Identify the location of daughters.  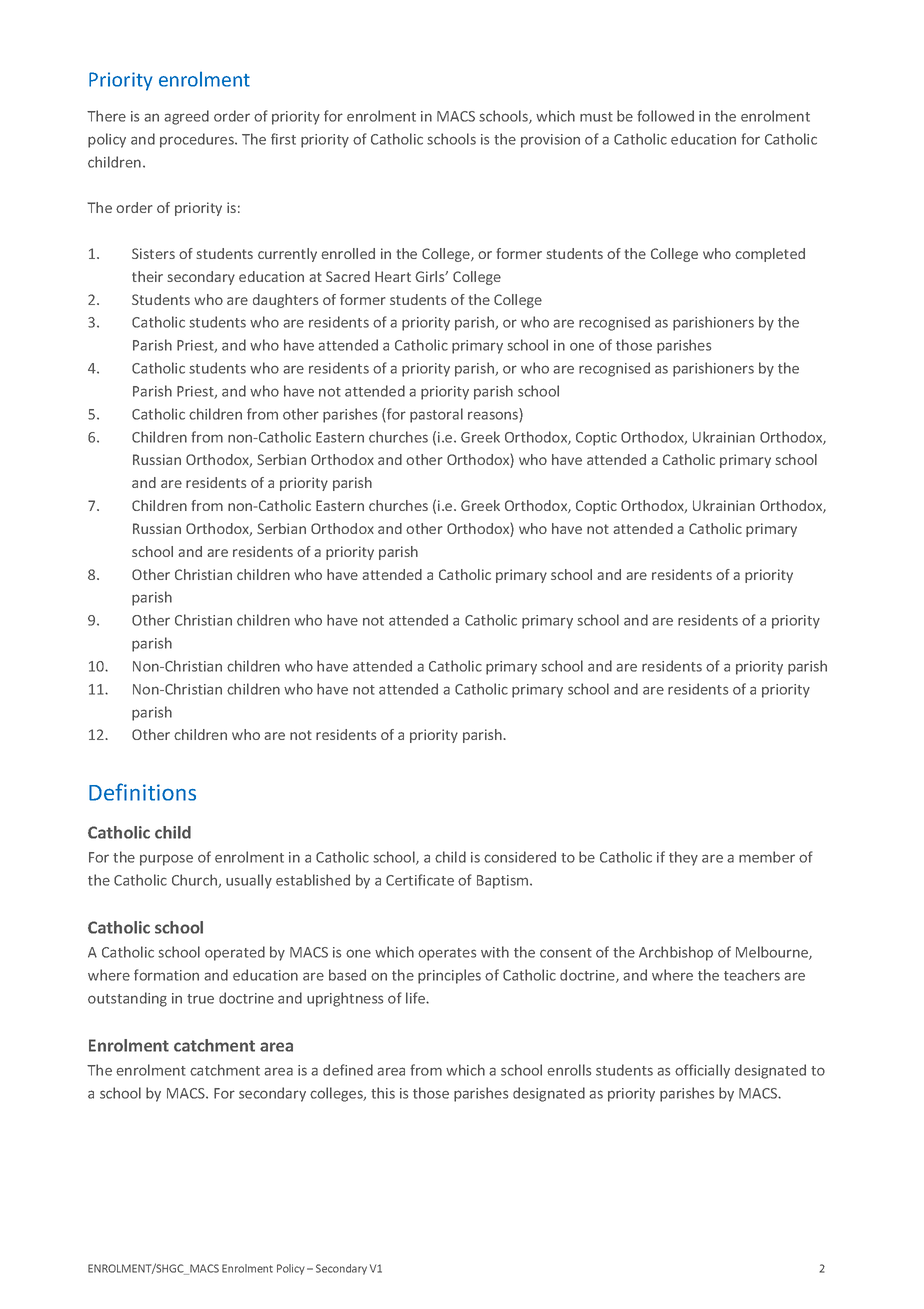
(285, 301).
